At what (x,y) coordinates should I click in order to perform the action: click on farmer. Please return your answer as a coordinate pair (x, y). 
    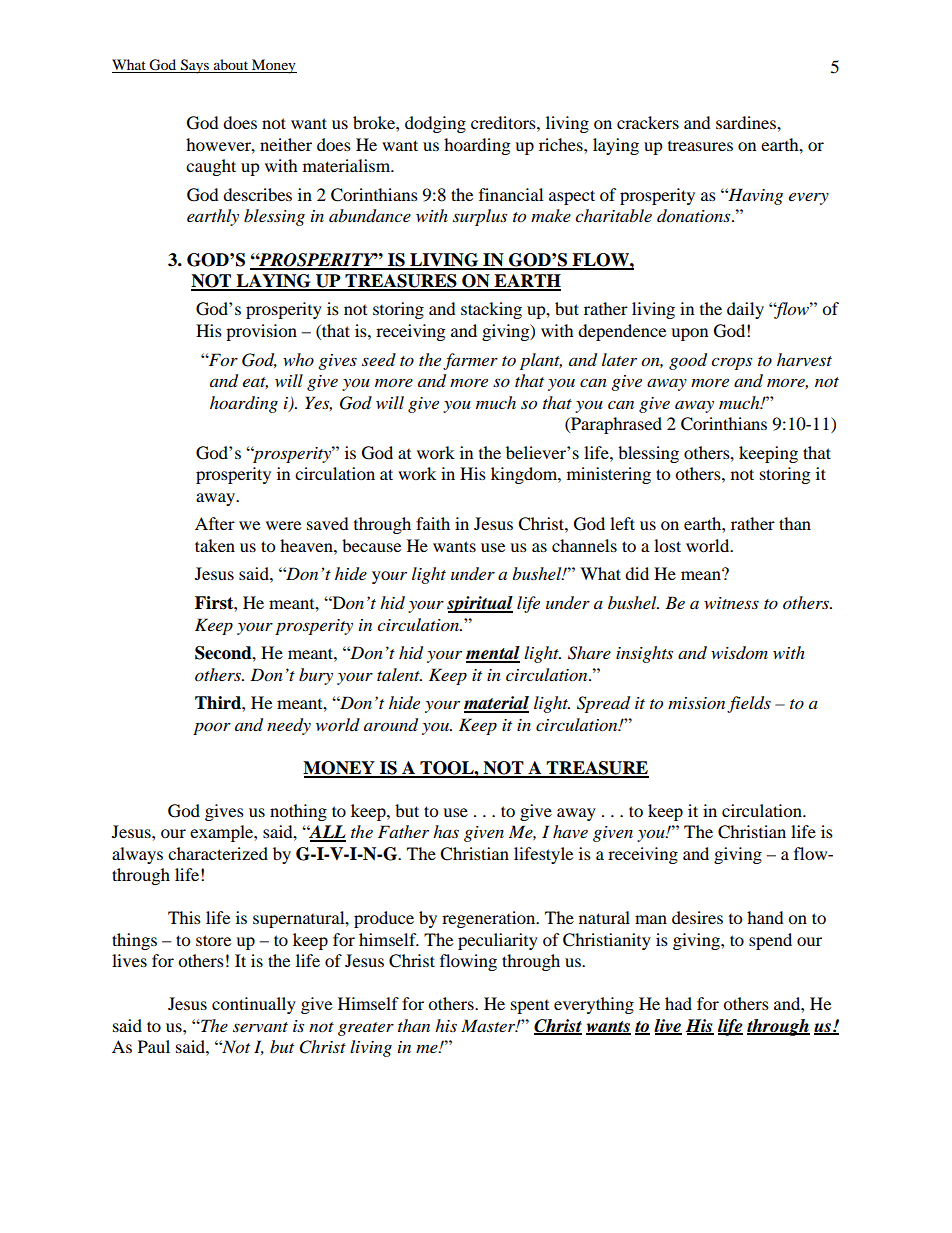
    Looking at the image, I should click on (470, 361).
